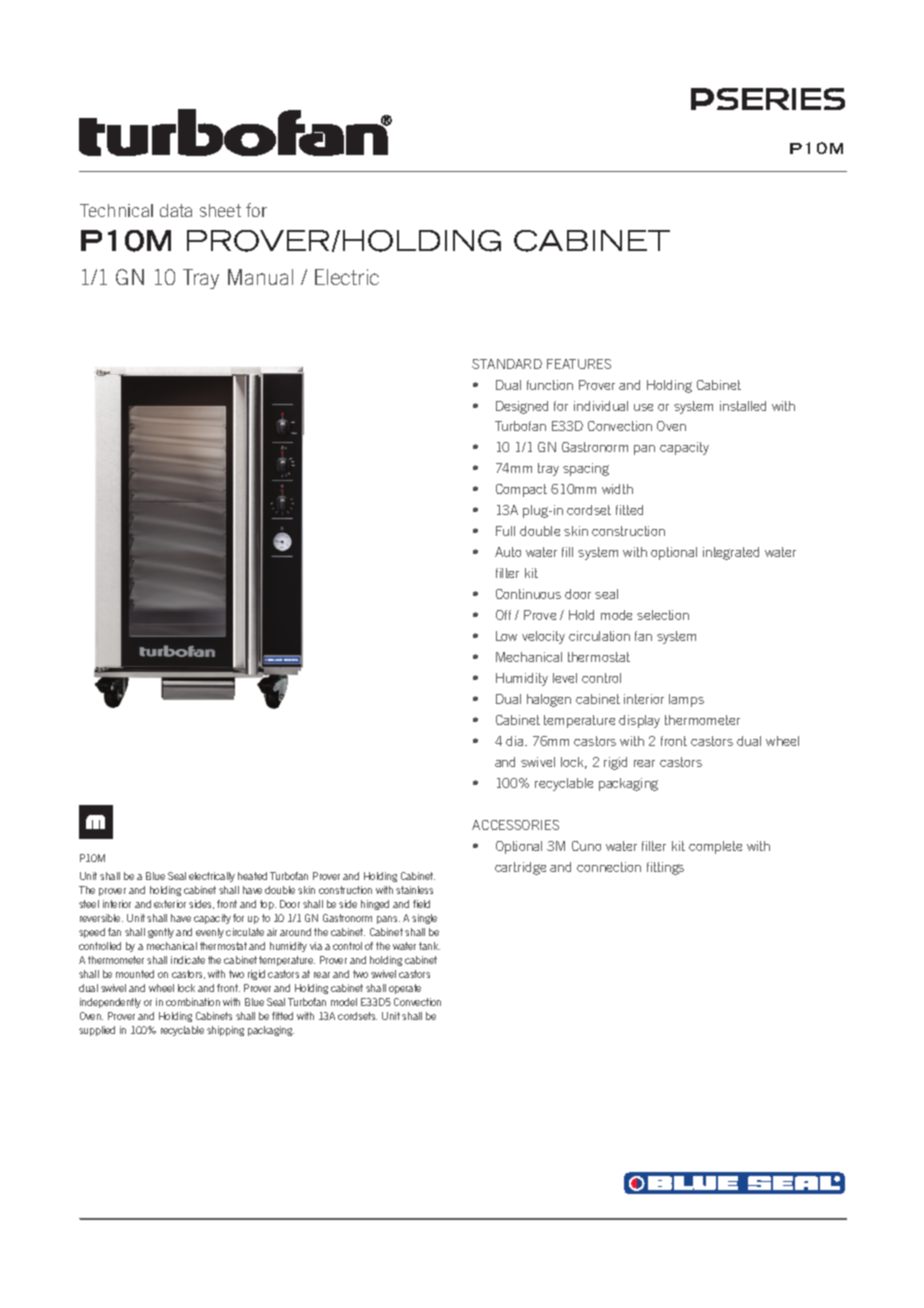 This screenshot has height=1308, width=924. Describe the element at coordinates (505, 531) in the screenshot. I see `Full` at that location.
